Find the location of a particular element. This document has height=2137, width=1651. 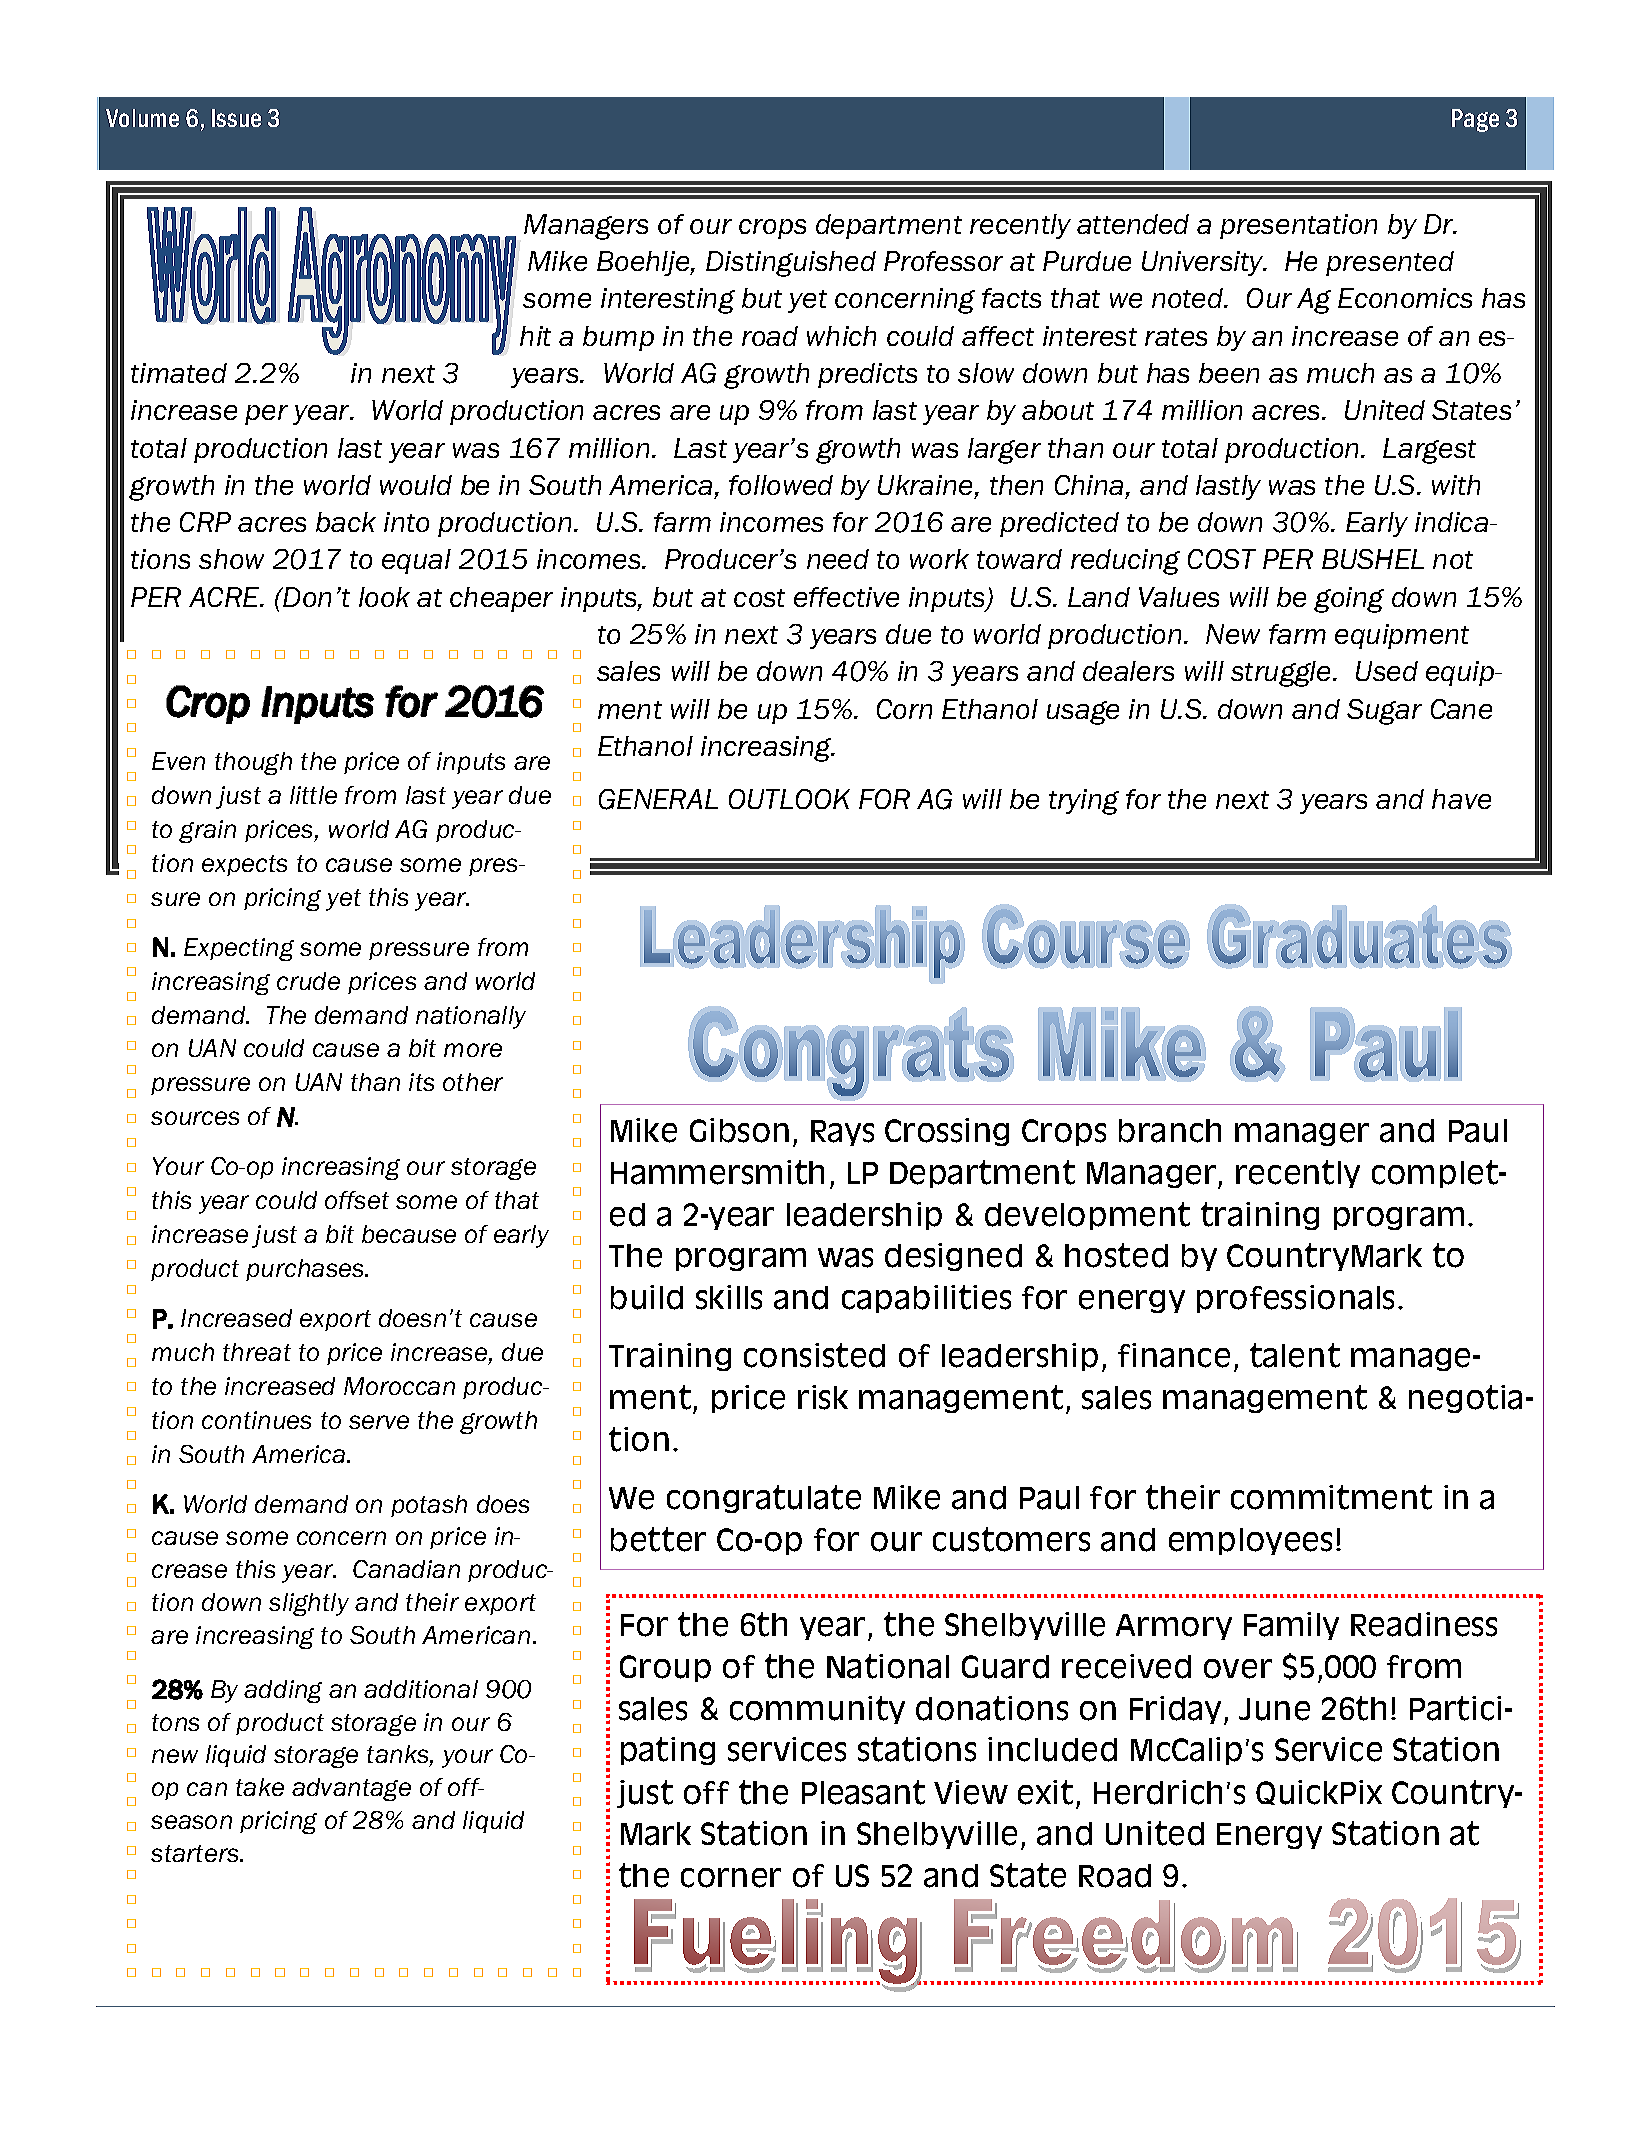

take is located at coordinates (260, 1787).
